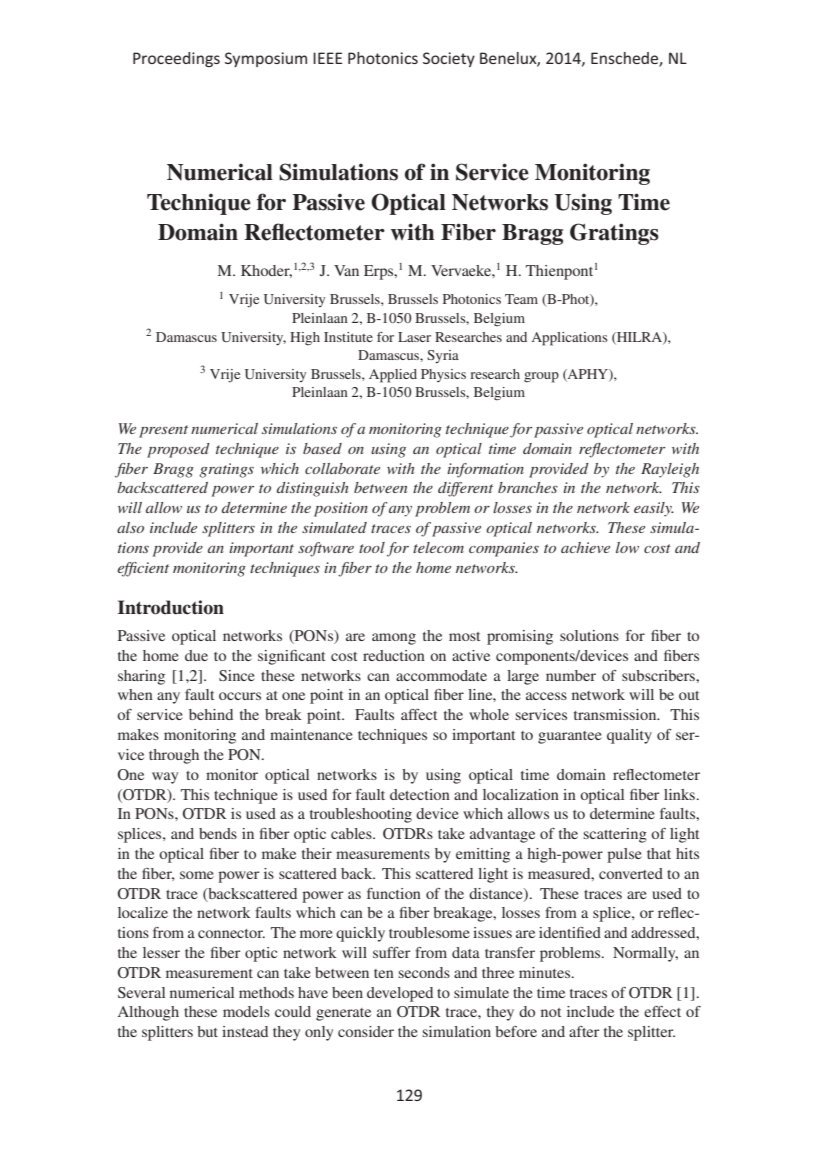  What do you see at coordinates (419, 714) in the image?
I see `affect` at bounding box center [419, 714].
